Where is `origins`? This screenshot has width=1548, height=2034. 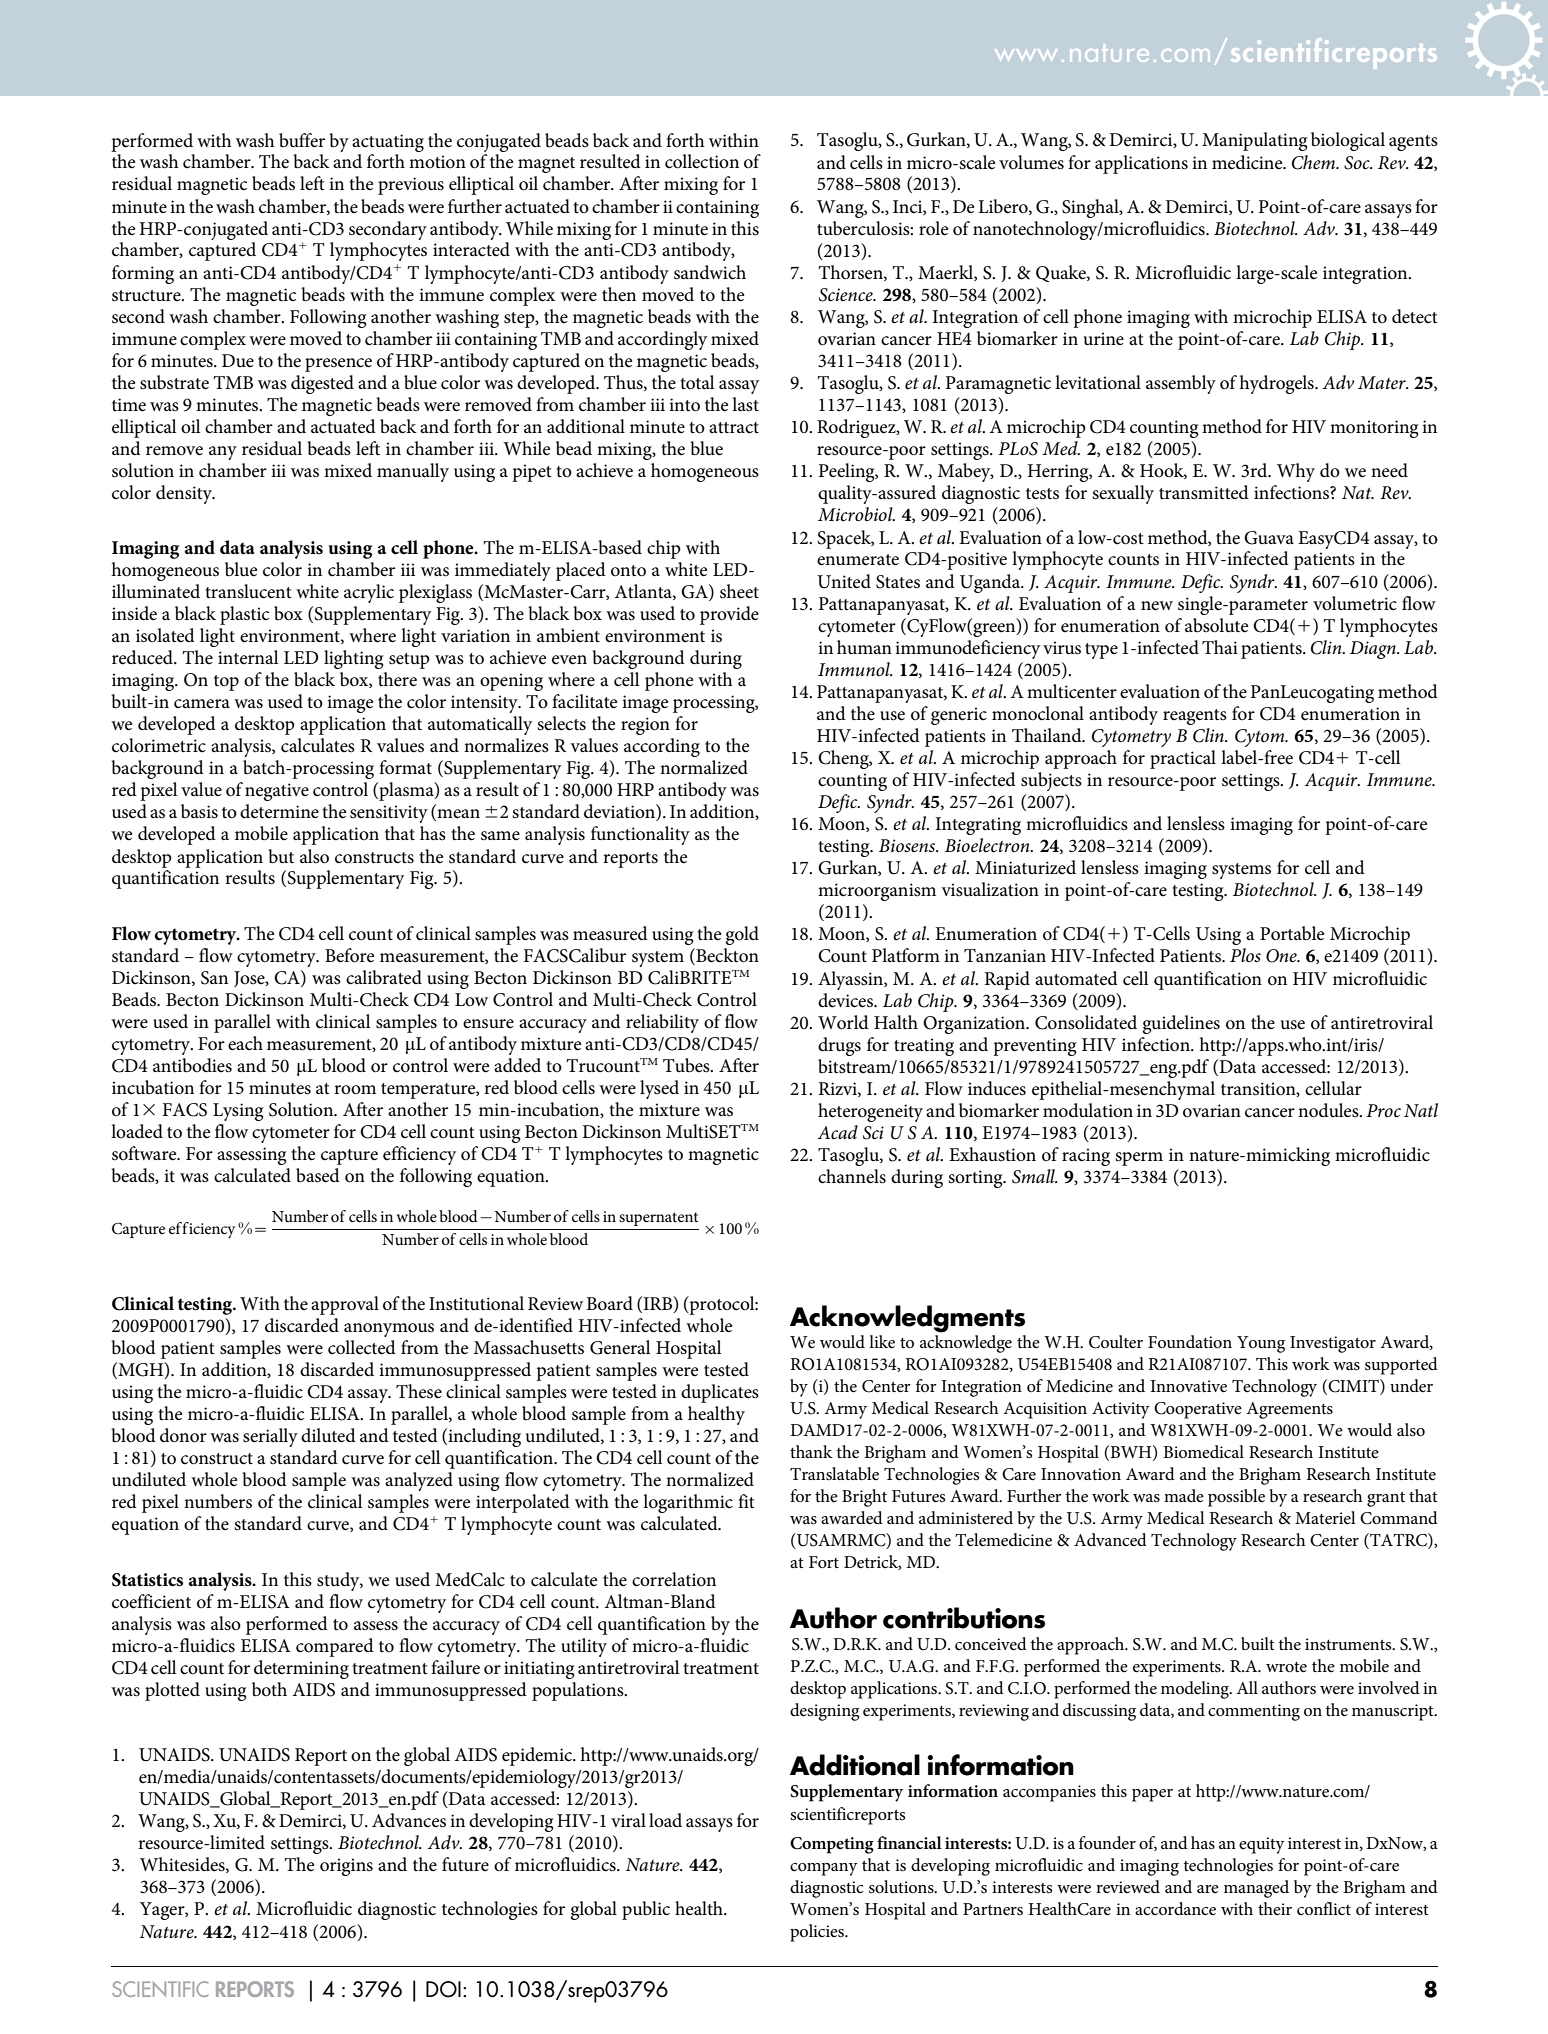 origins is located at coordinates (346, 1867).
